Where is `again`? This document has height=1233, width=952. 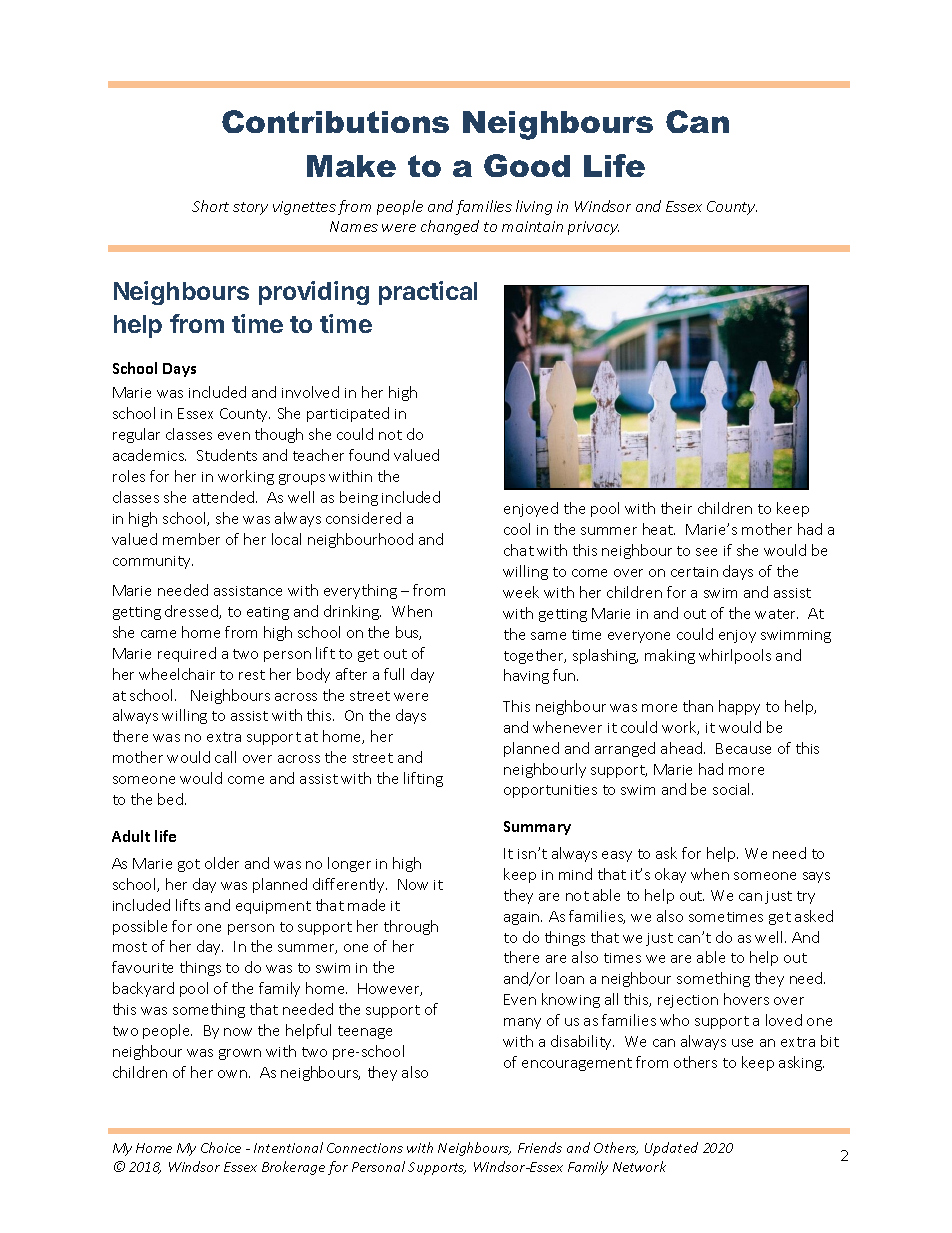 again is located at coordinates (523, 918).
